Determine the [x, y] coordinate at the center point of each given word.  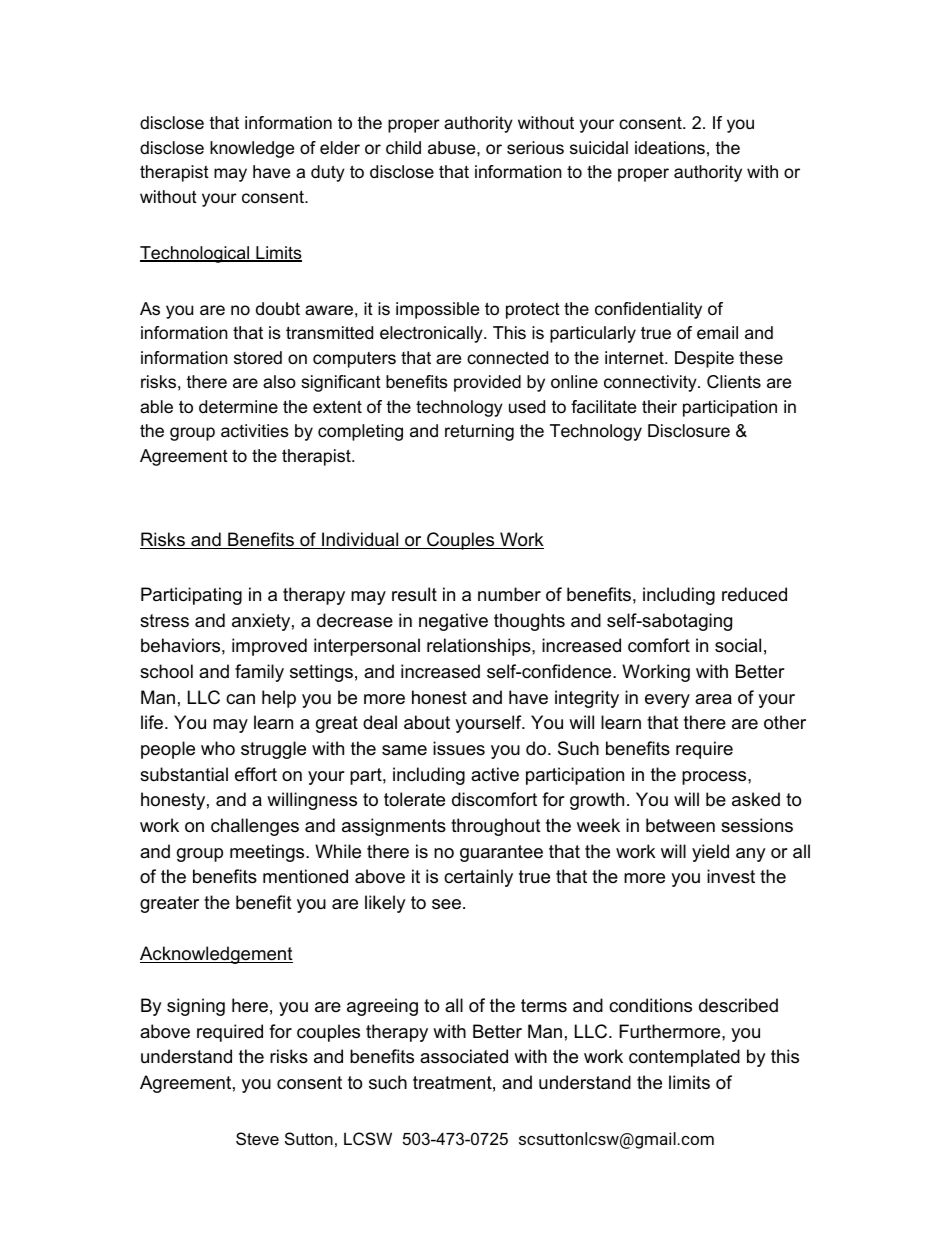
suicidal [599, 148]
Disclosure [689, 431]
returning [479, 432]
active [495, 774]
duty [328, 173]
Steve [257, 1138]
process [714, 778]
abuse [453, 148]
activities [255, 431]
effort [256, 774]
